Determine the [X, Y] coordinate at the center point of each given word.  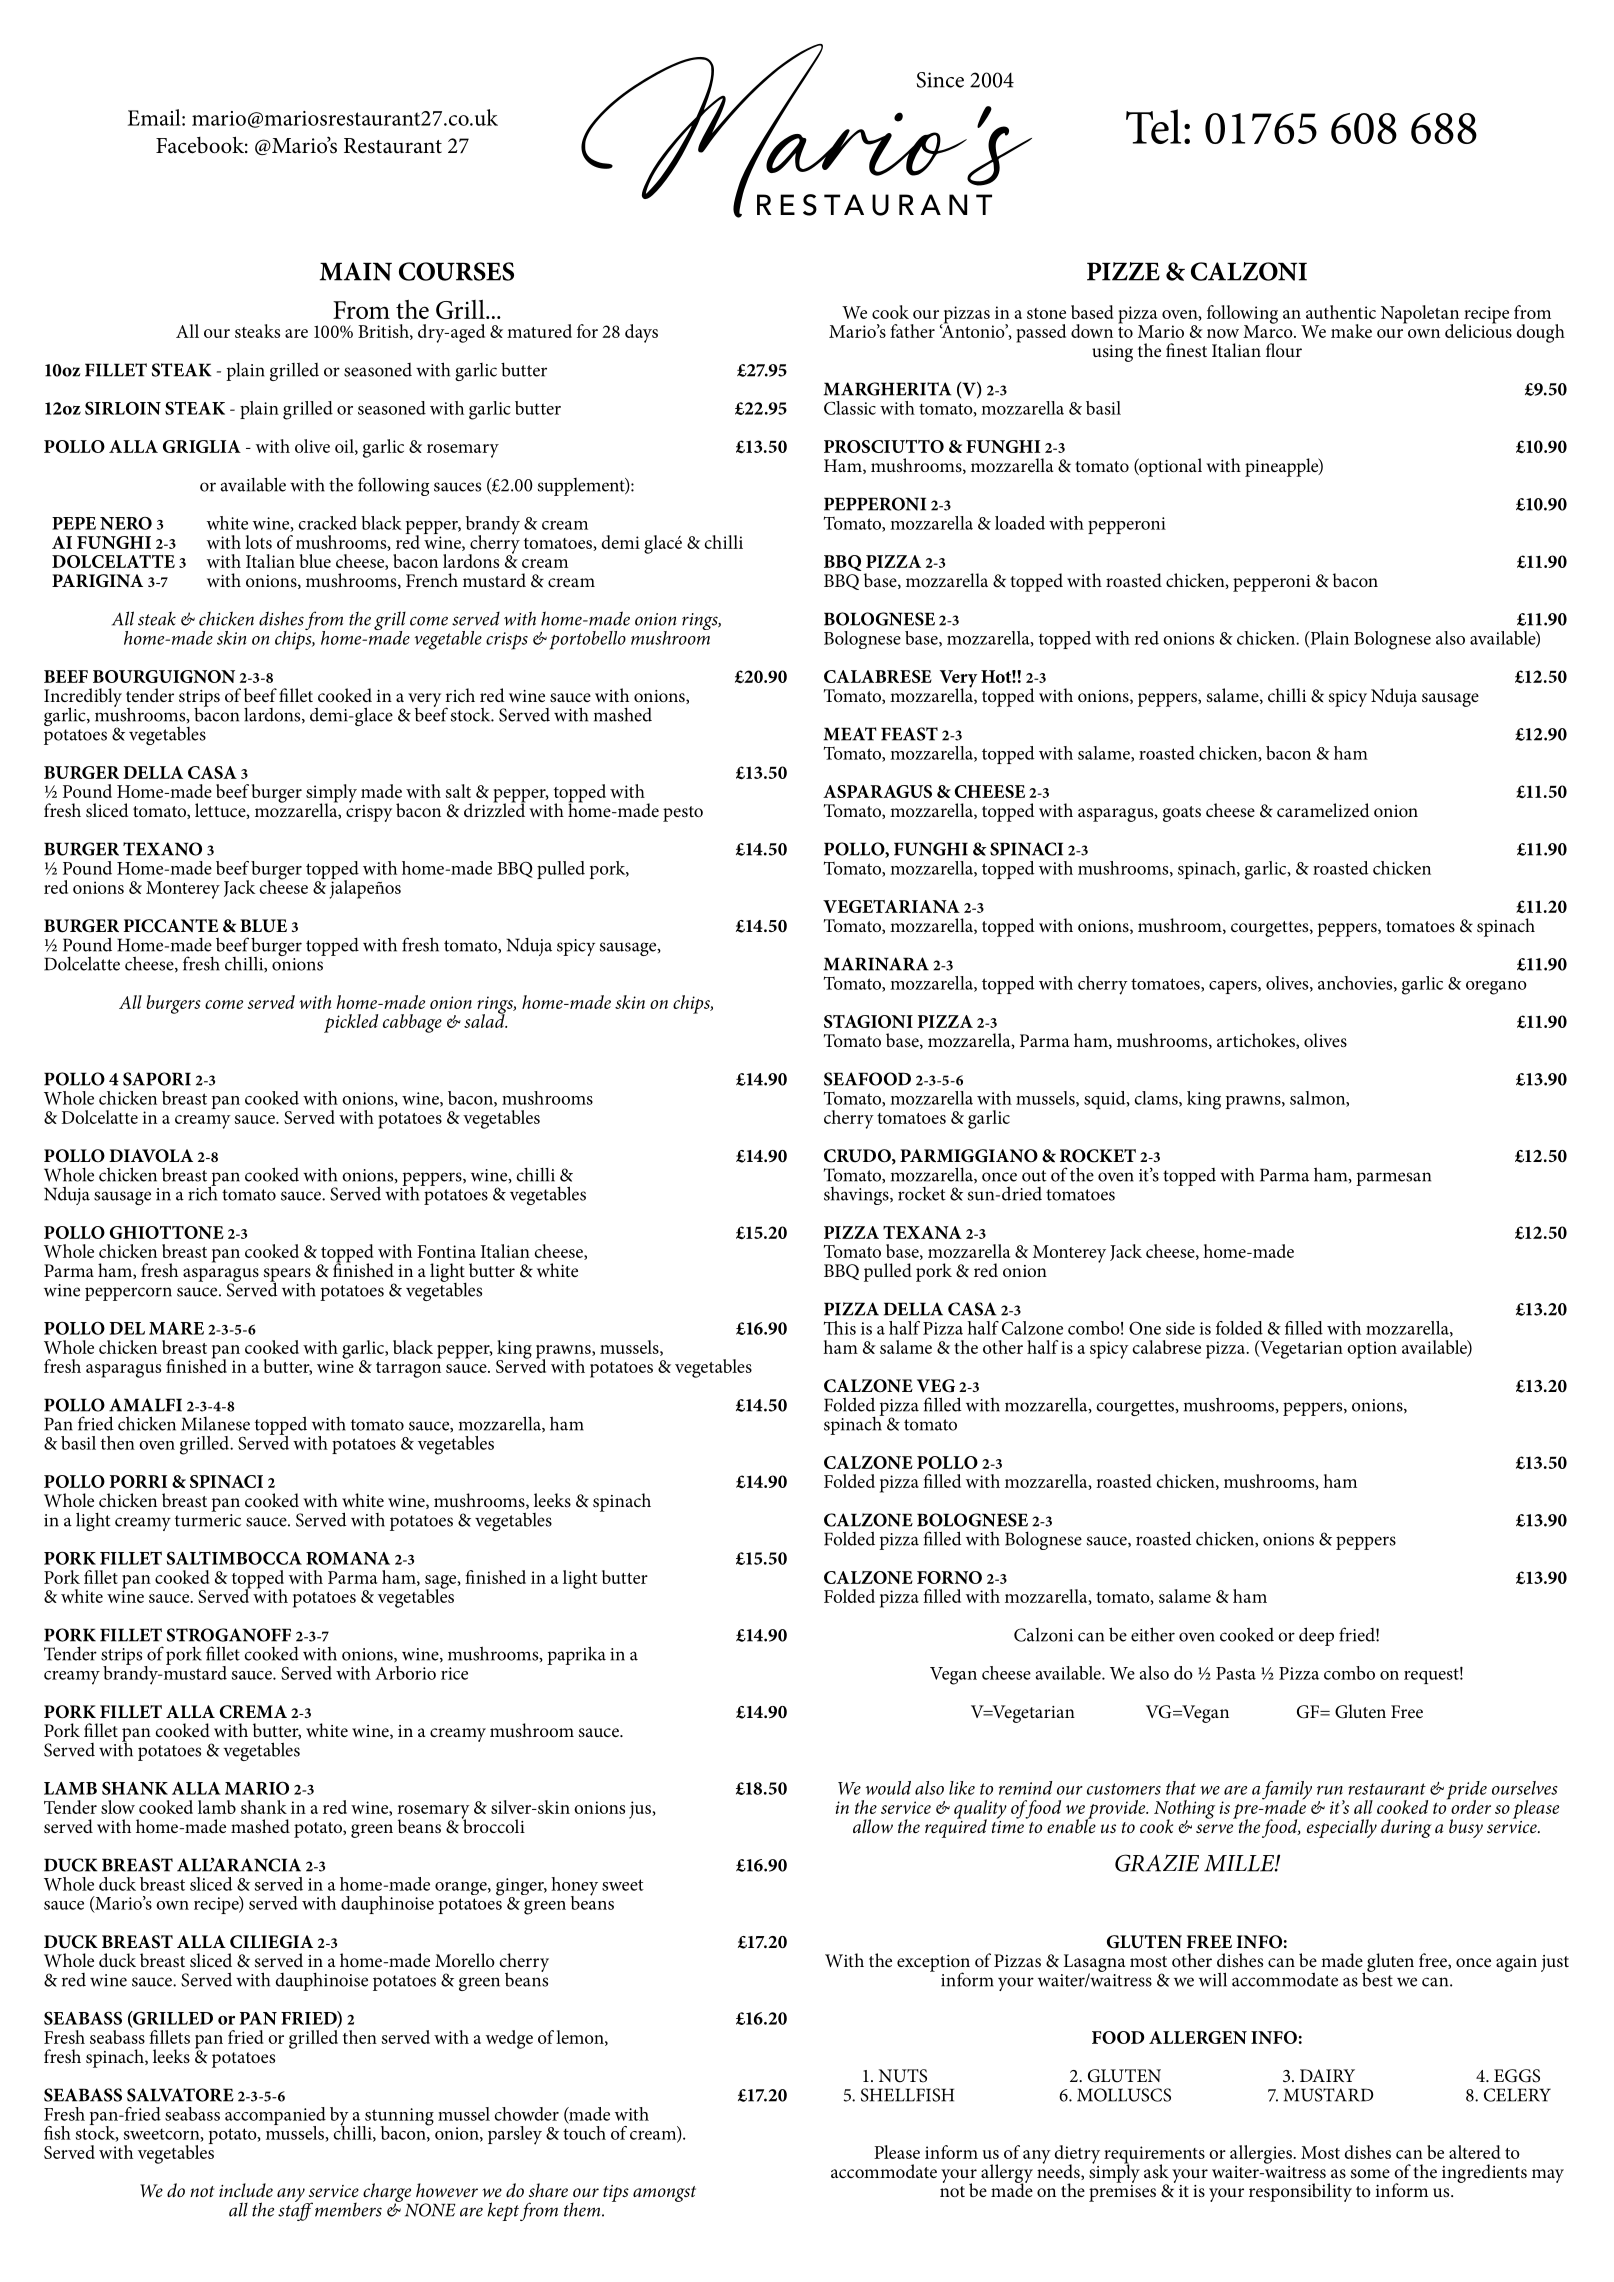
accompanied [275, 2117]
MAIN [356, 271]
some [1370, 2174]
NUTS [903, 2076]
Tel [1153, 126]
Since [940, 80]
